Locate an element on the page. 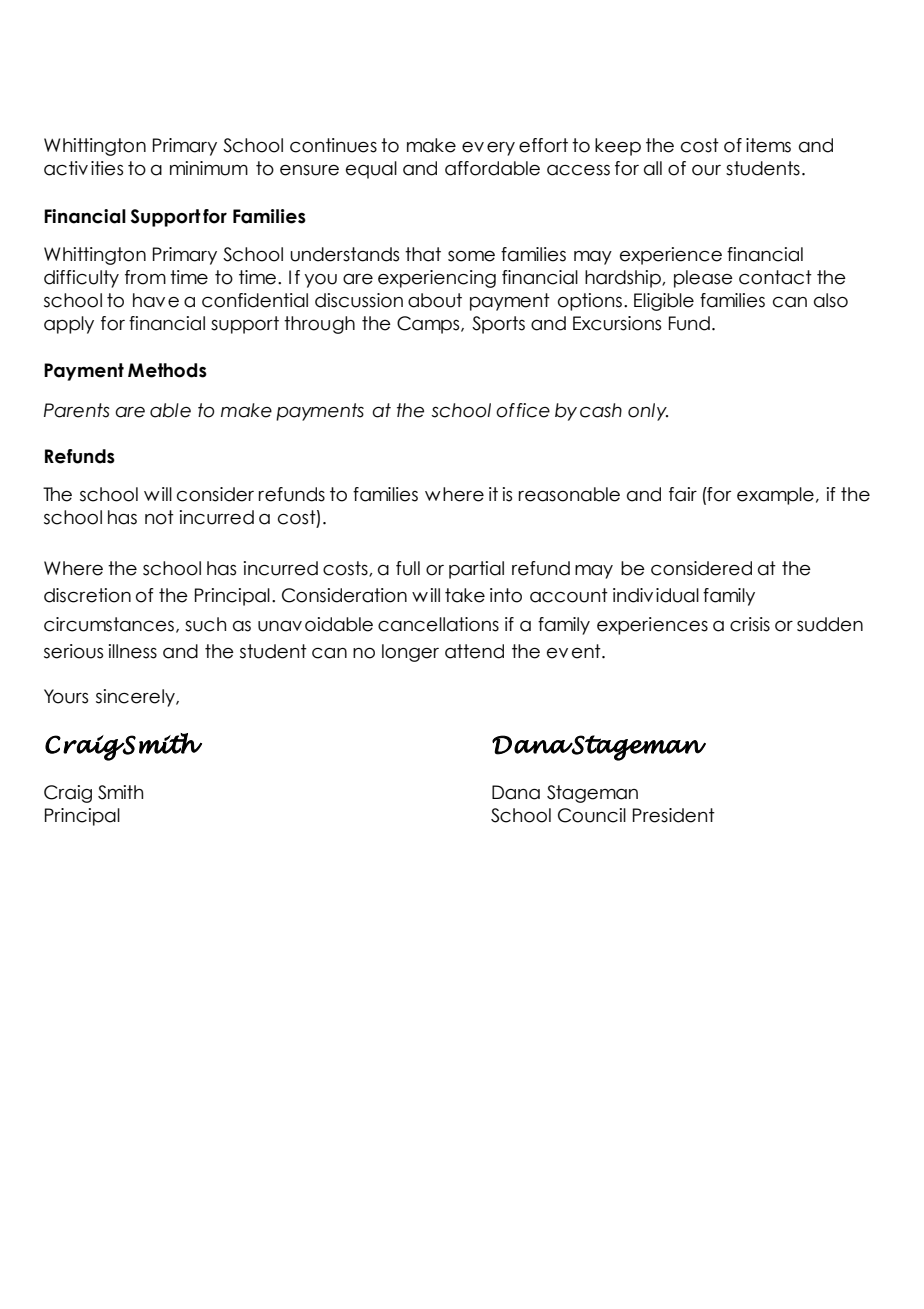  example is located at coordinates (775, 496).
